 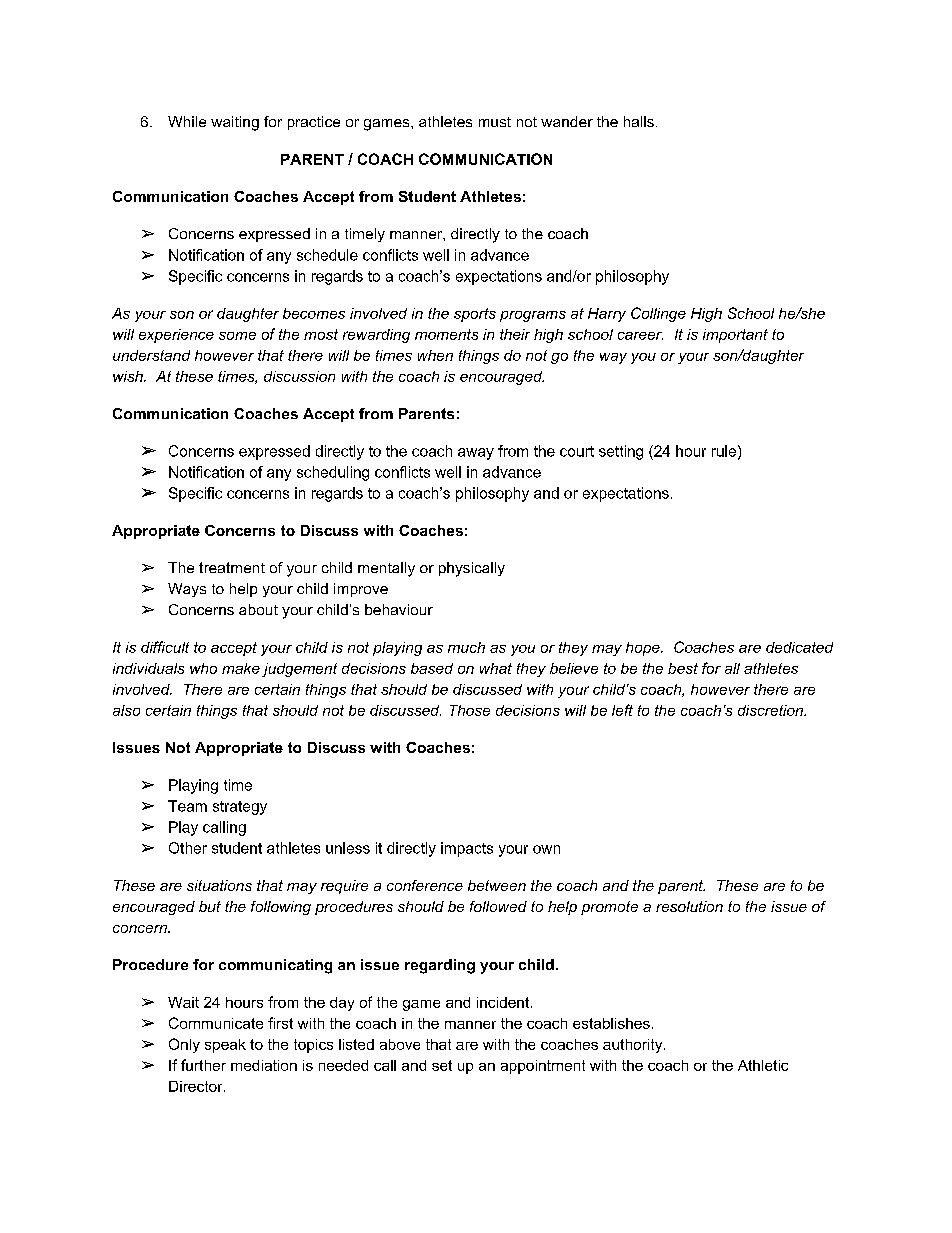 What do you see at coordinates (187, 121) in the screenshot?
I see `While` at bounding box center [187, 121].
